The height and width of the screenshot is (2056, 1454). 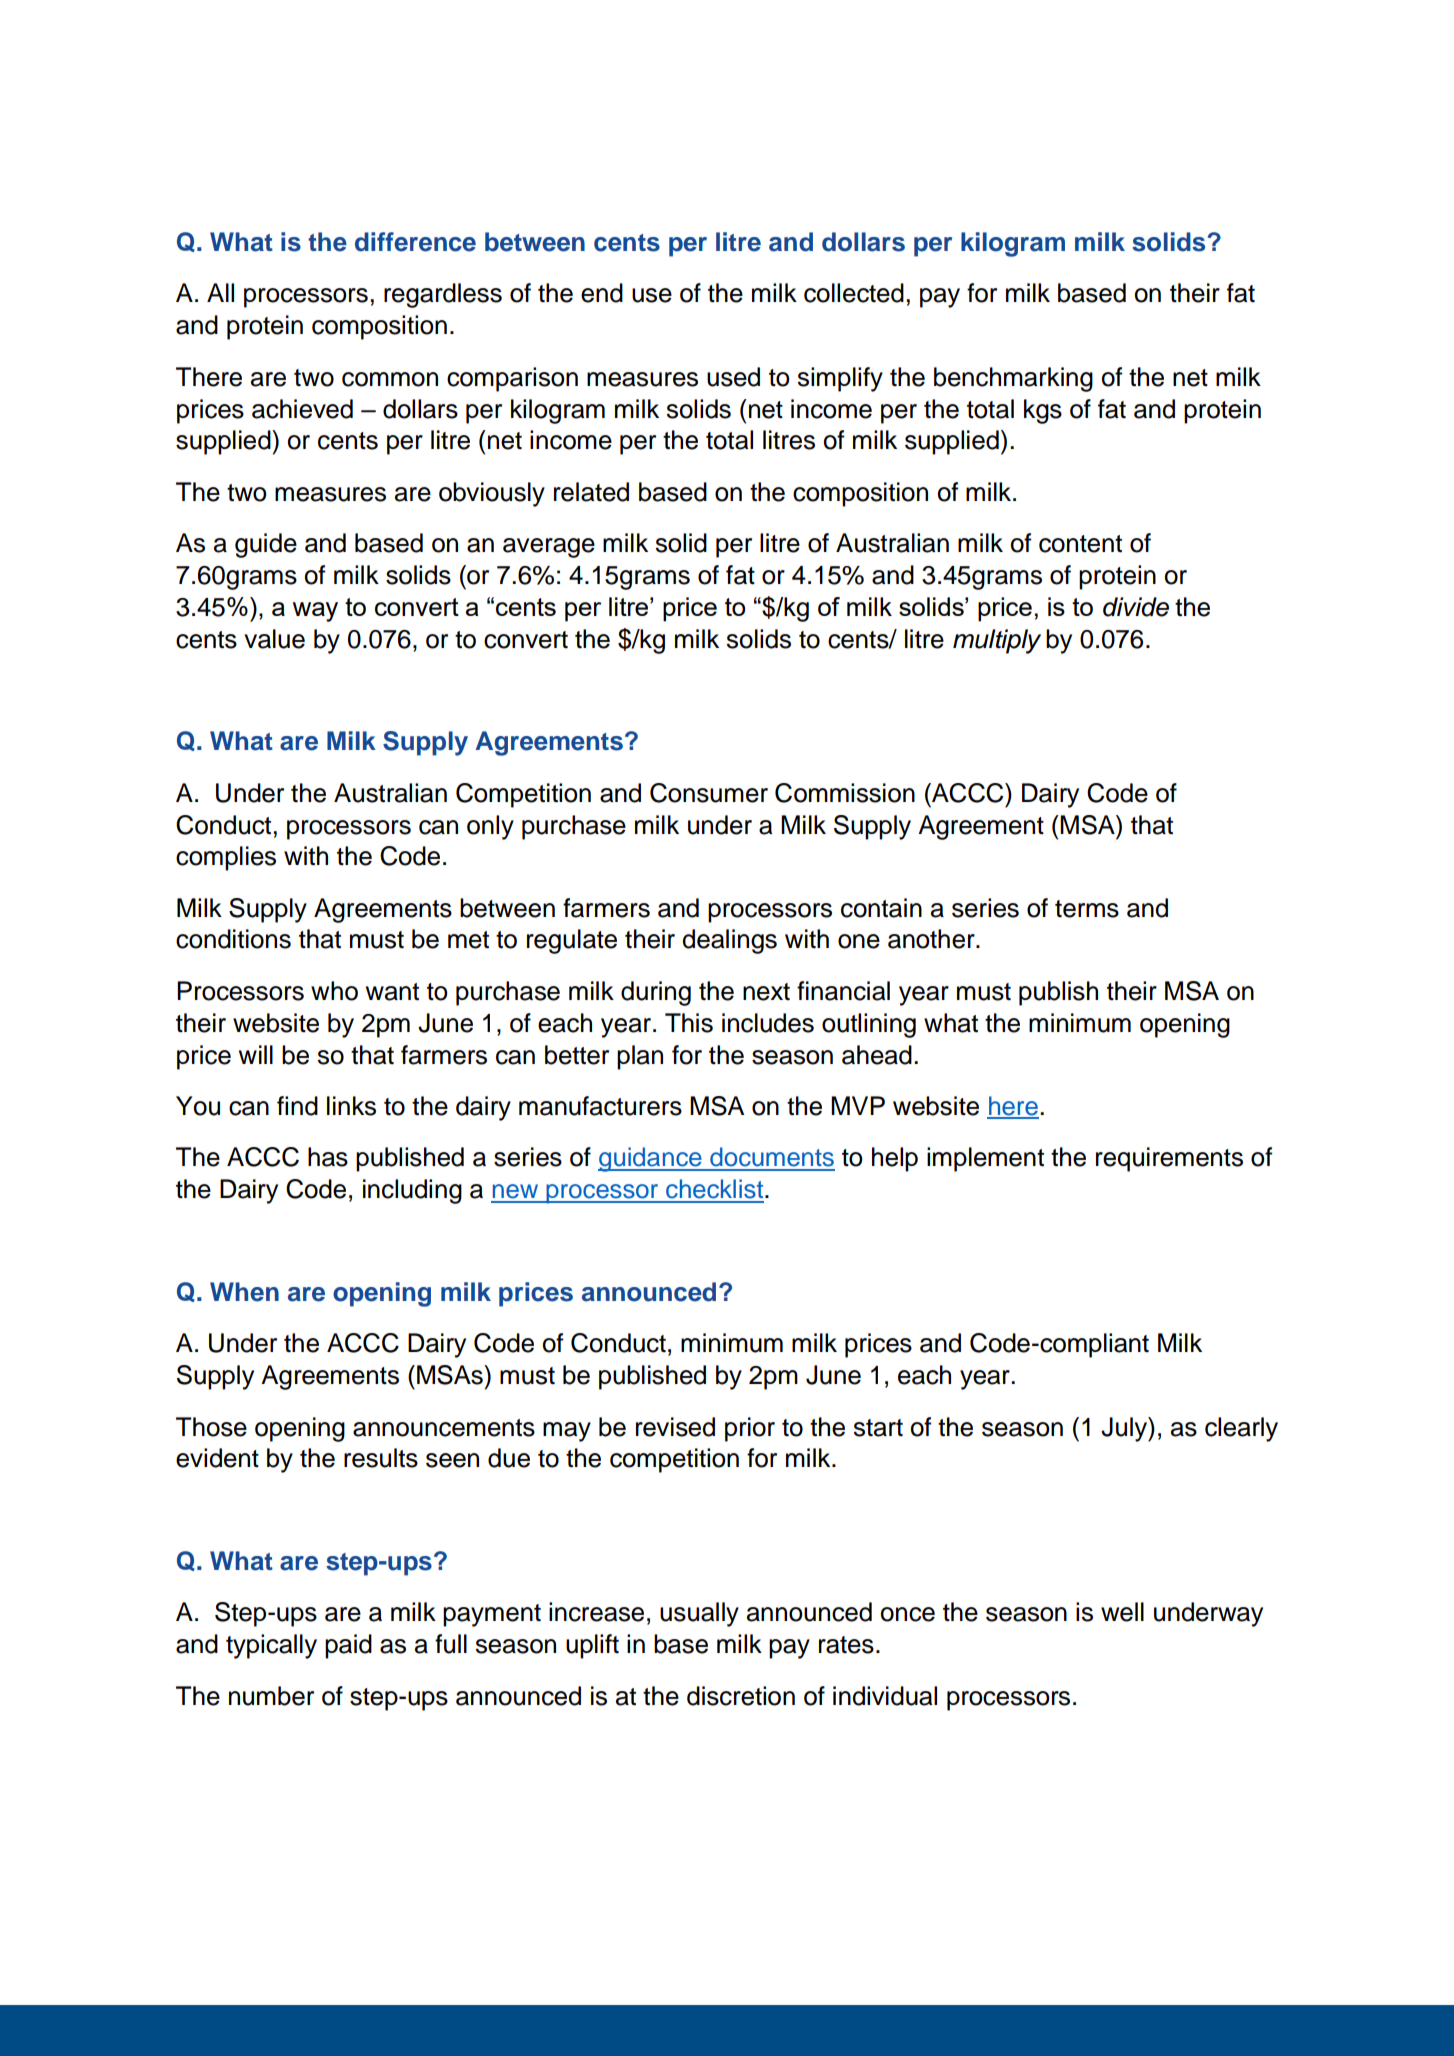 I want to click on paid, so click(x=348, y=1646).
